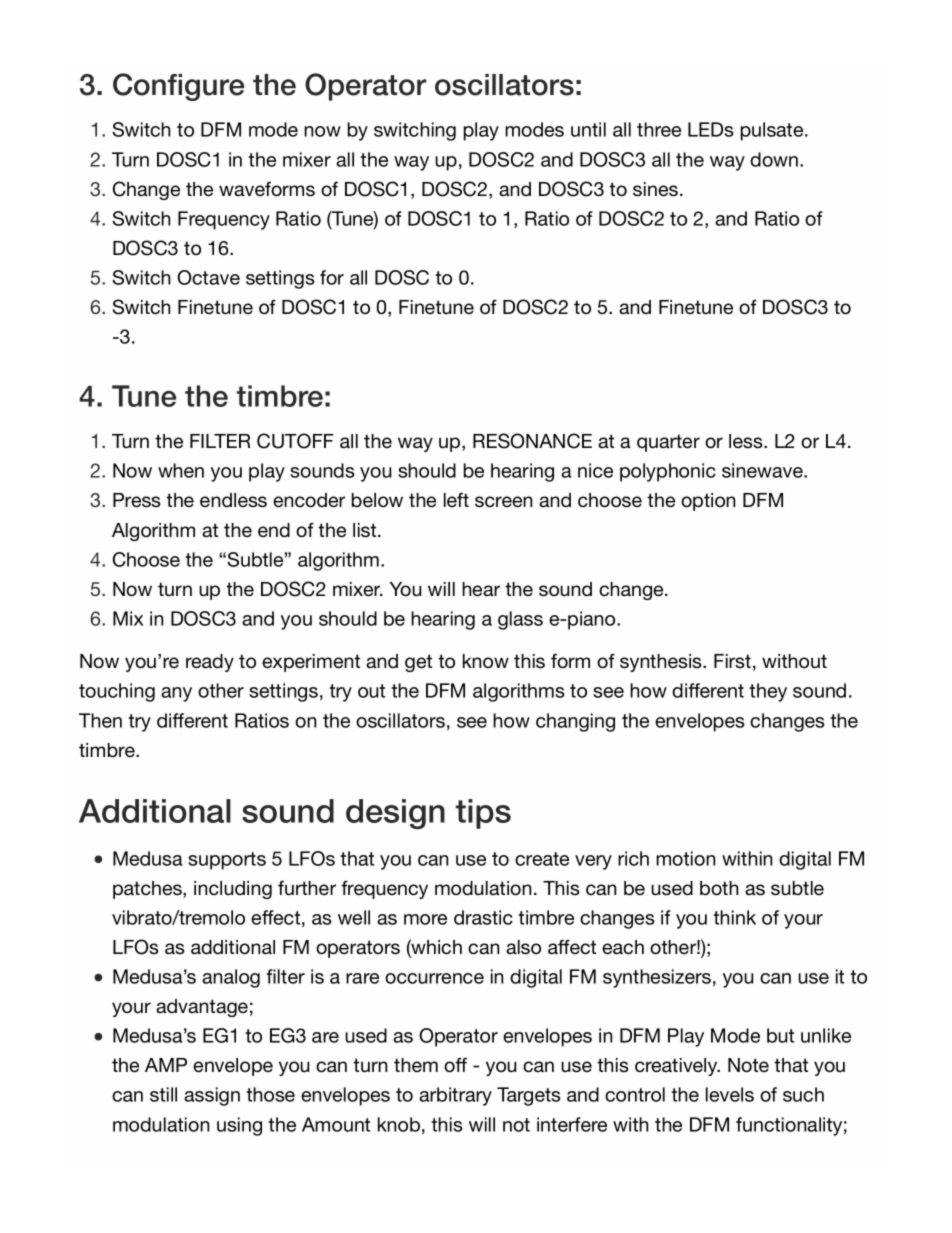  What do you see at coordinates (520, 620) in the page?
I see `glass` at bounding box center [520, 620].
